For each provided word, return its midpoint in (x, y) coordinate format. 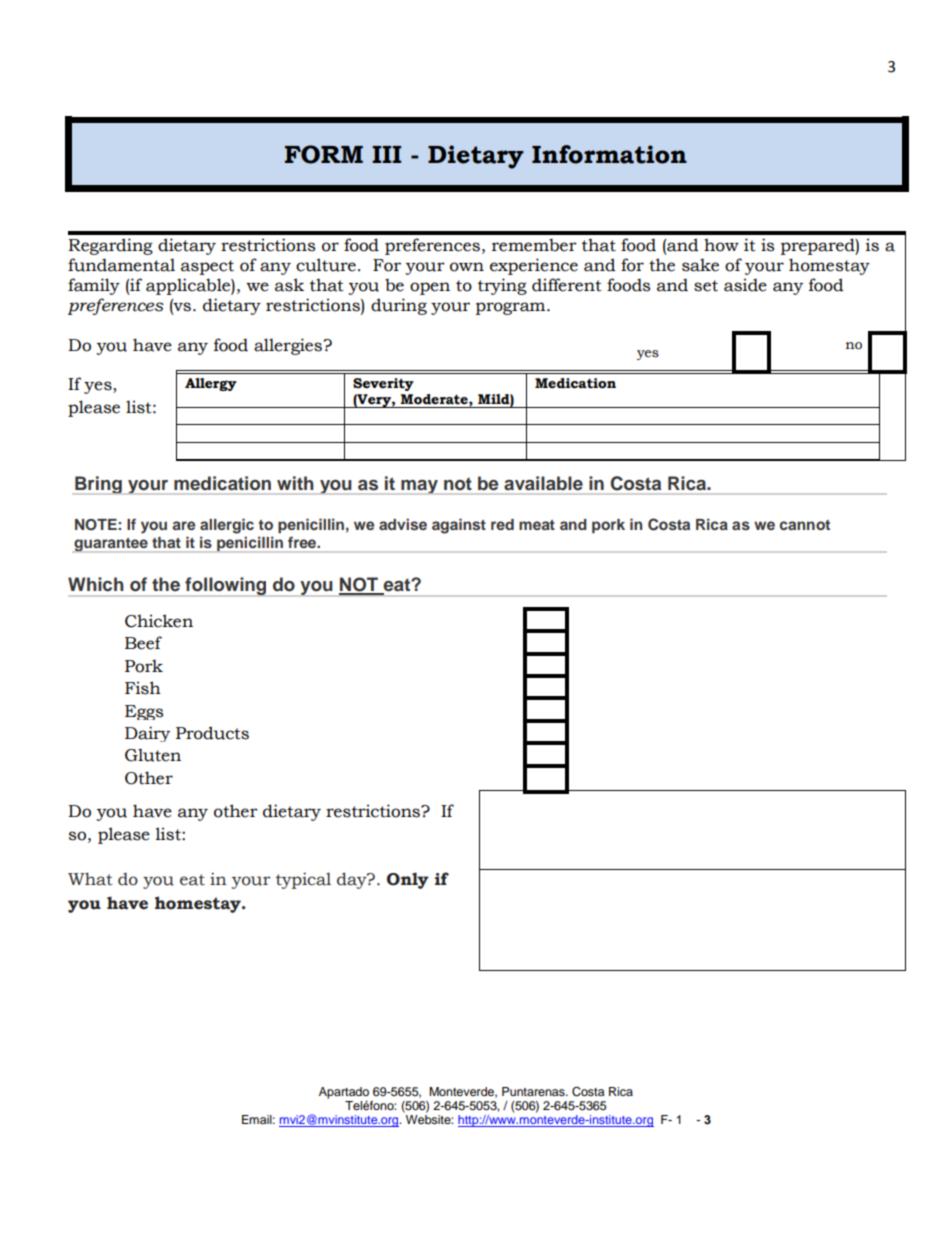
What (90, 879)
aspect (207, 267)
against (459, 526)
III (386, 154)
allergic (227, 526)
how (721, 245)
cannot (805, 525)
